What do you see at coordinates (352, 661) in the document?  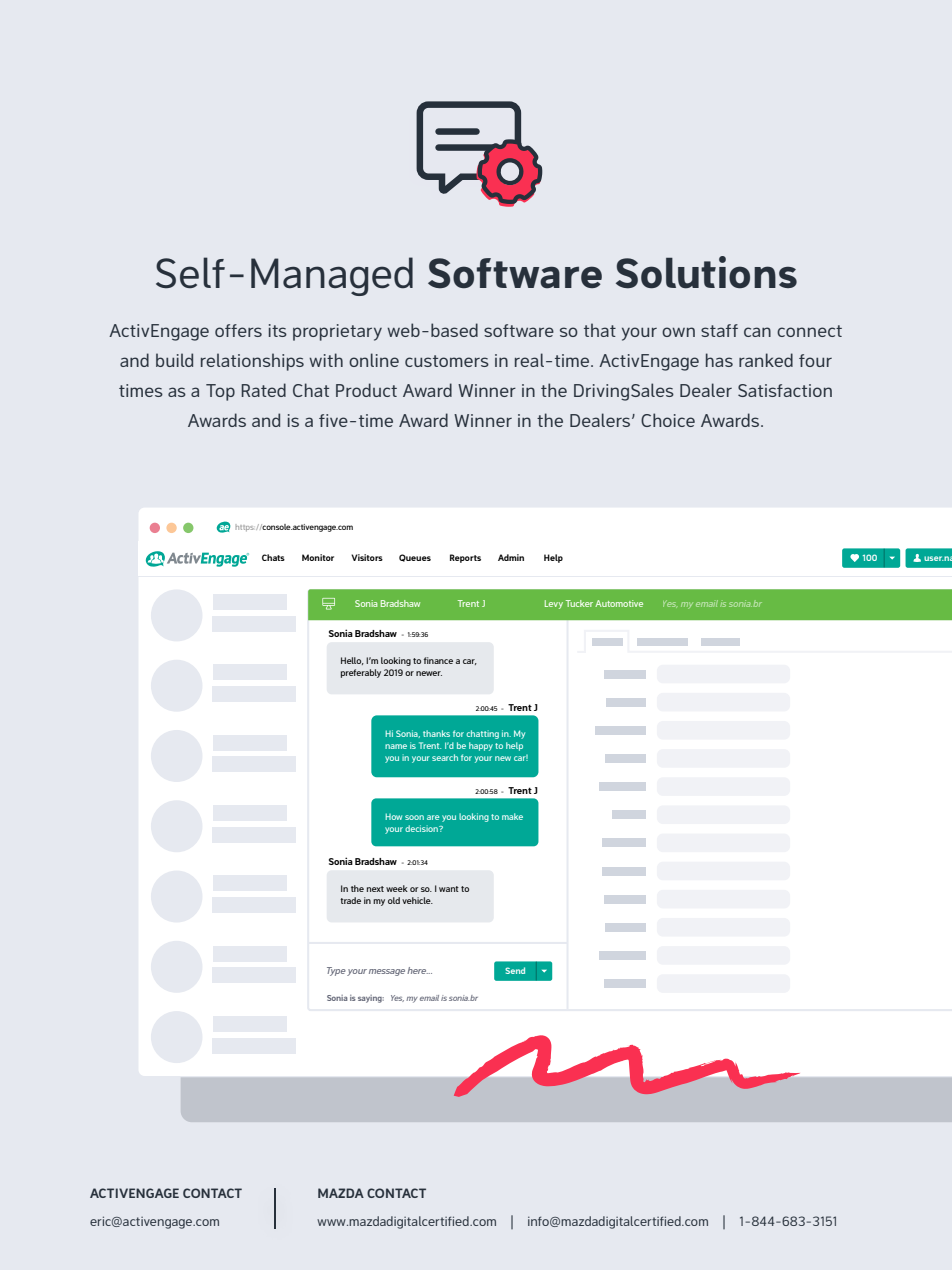 I see `Hello` at bounding box center [352, 661].
